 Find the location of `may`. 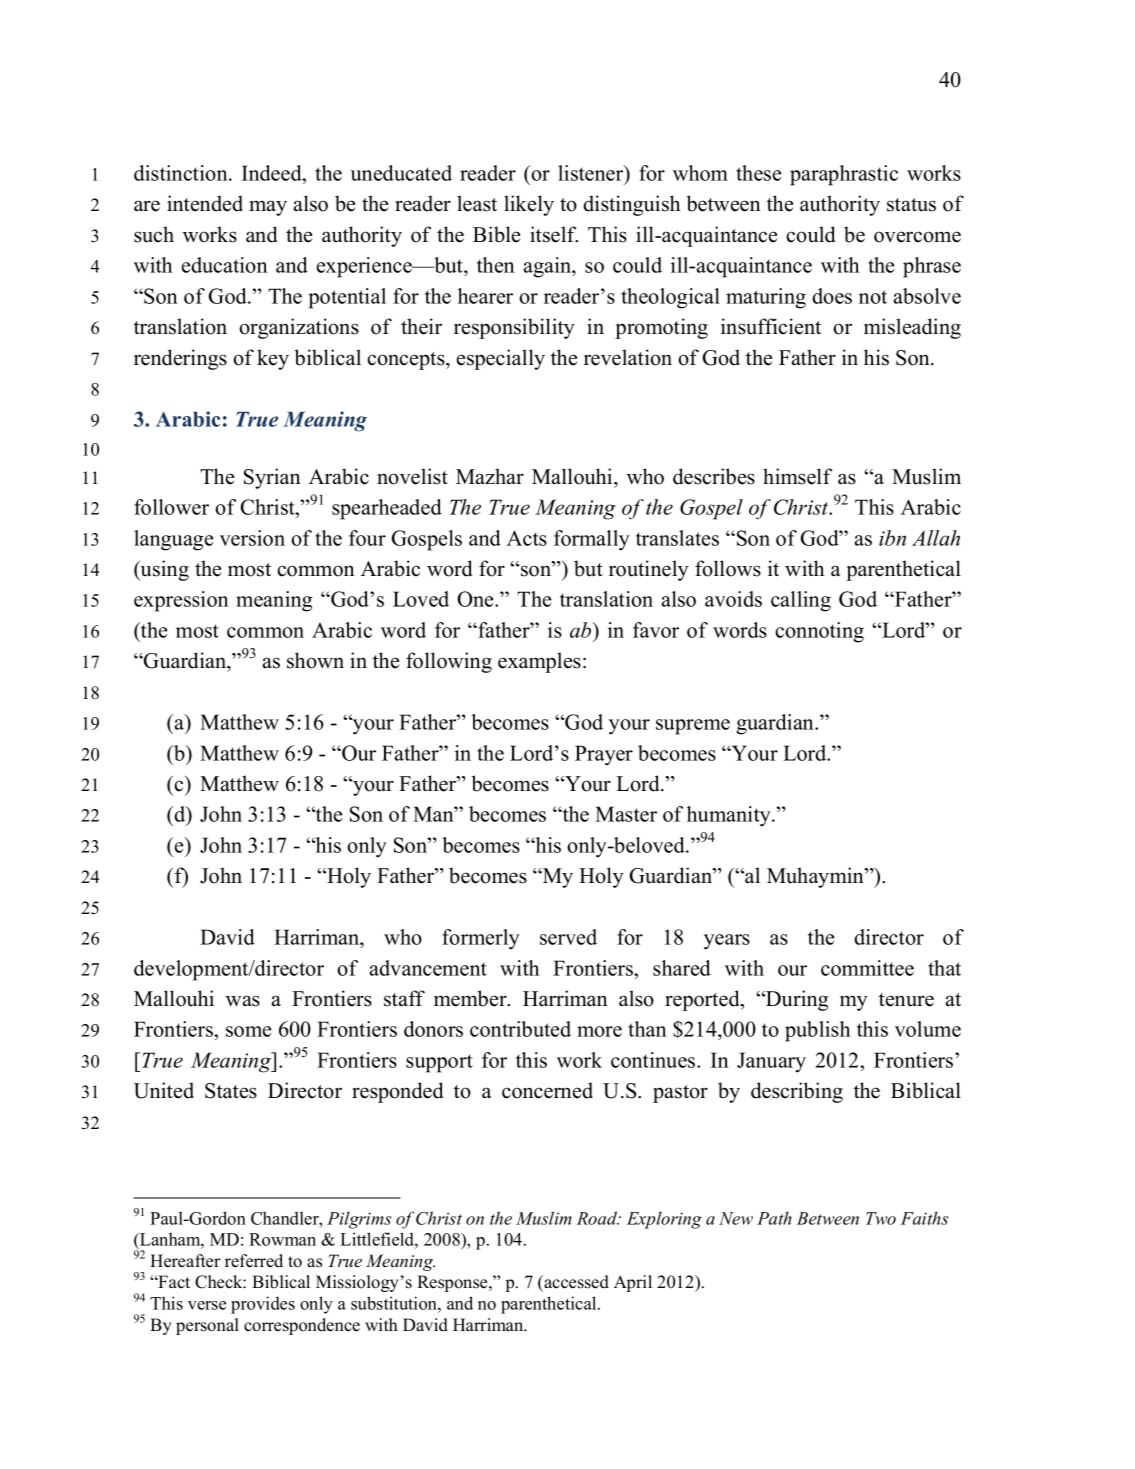

may is located at coordinates (268, 208).
